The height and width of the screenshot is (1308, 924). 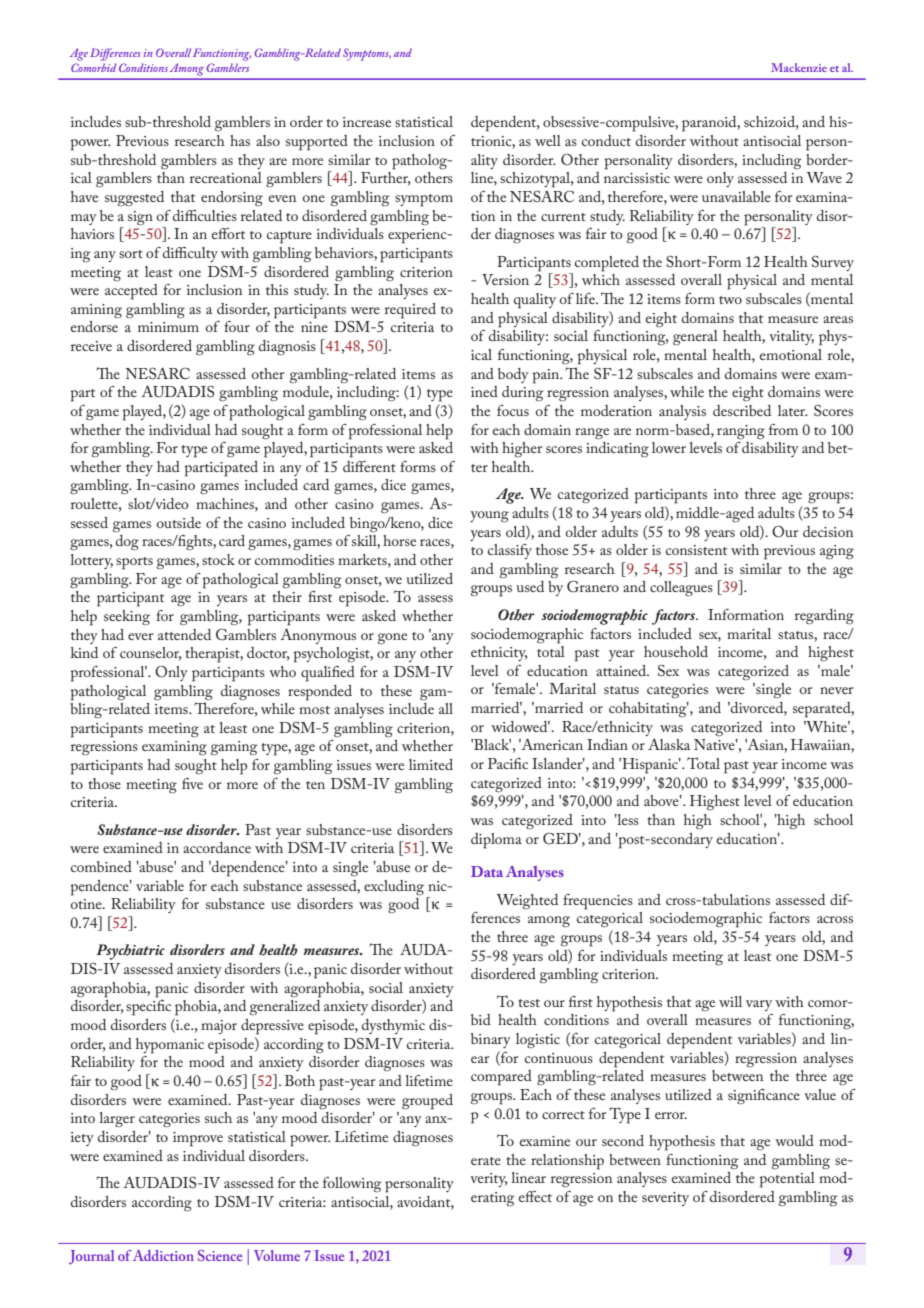 I want to click on limited, so click(x=431, y=764).
